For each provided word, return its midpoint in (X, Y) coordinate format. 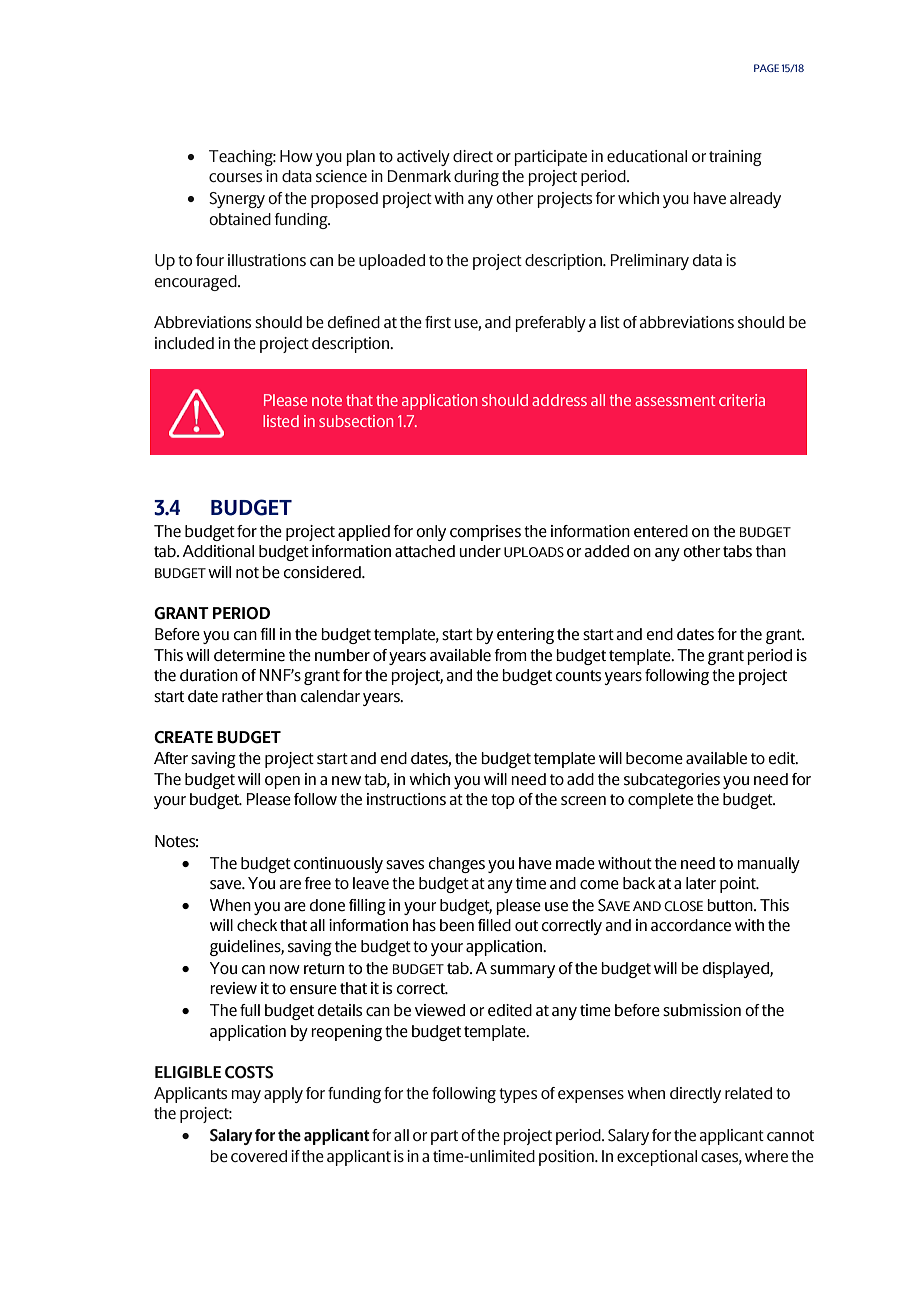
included (184, 343)
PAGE (766, 68)
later (701, 883)
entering (525, 636)
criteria (742, 400)
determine (249, 655)
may (246, 1096)
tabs (737, 551)
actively (423, 158)
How (296, 156)
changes (456, 865)
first (438, 322)
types (518, 1095)
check (257, 925)
